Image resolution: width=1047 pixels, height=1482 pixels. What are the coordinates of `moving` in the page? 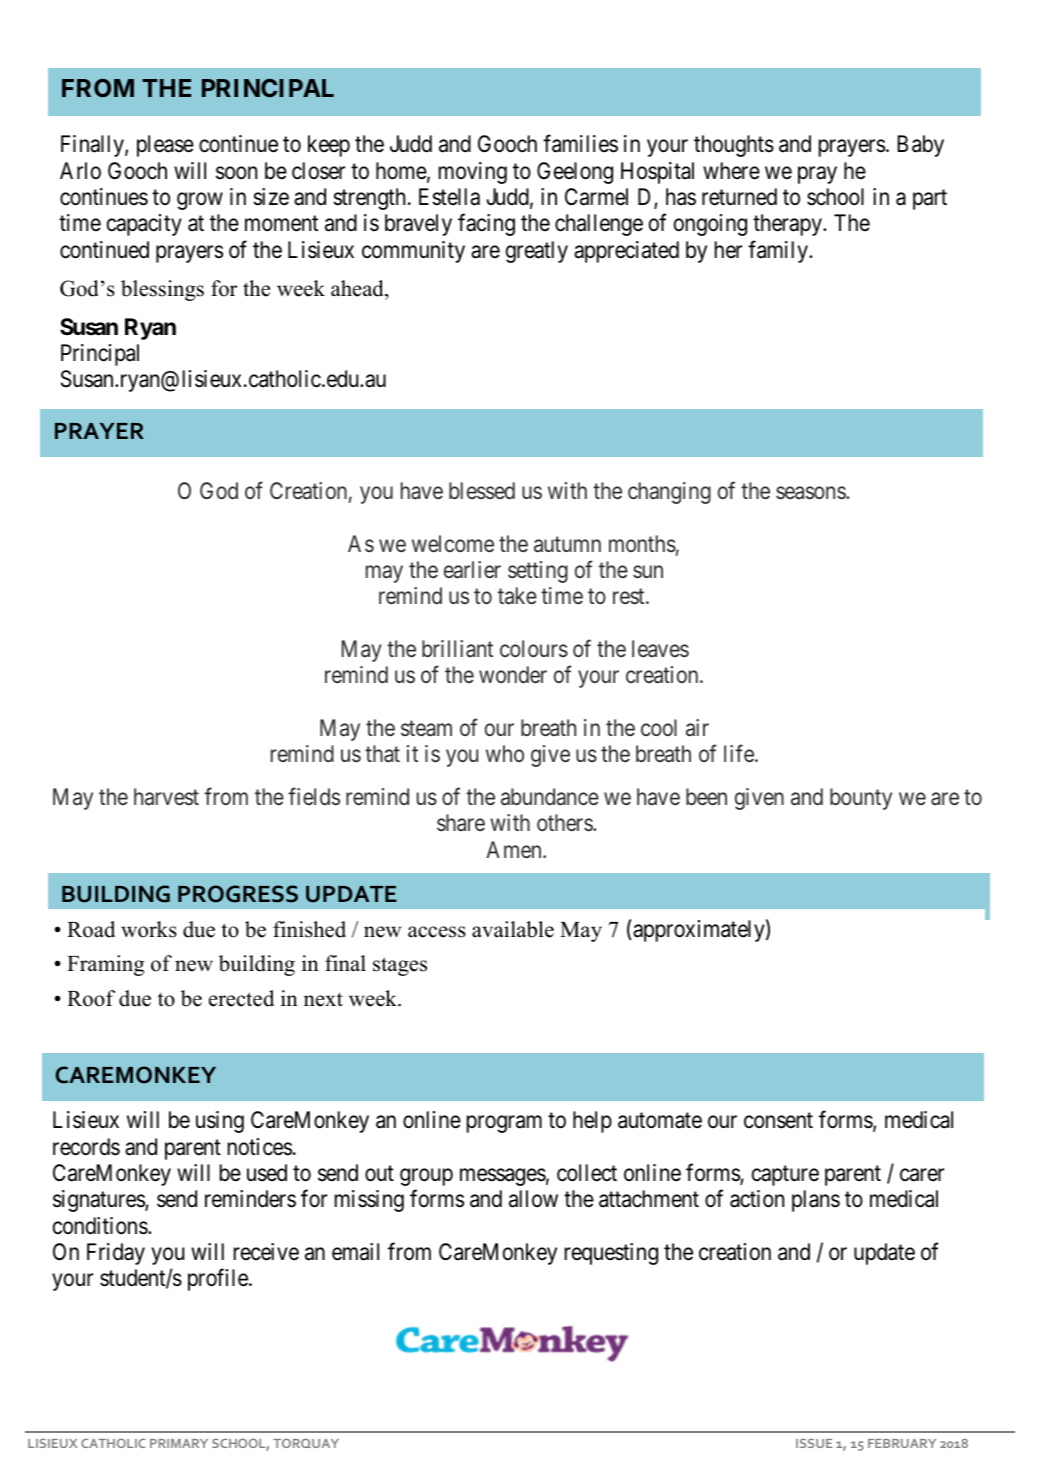 It's located at (473, 173).
